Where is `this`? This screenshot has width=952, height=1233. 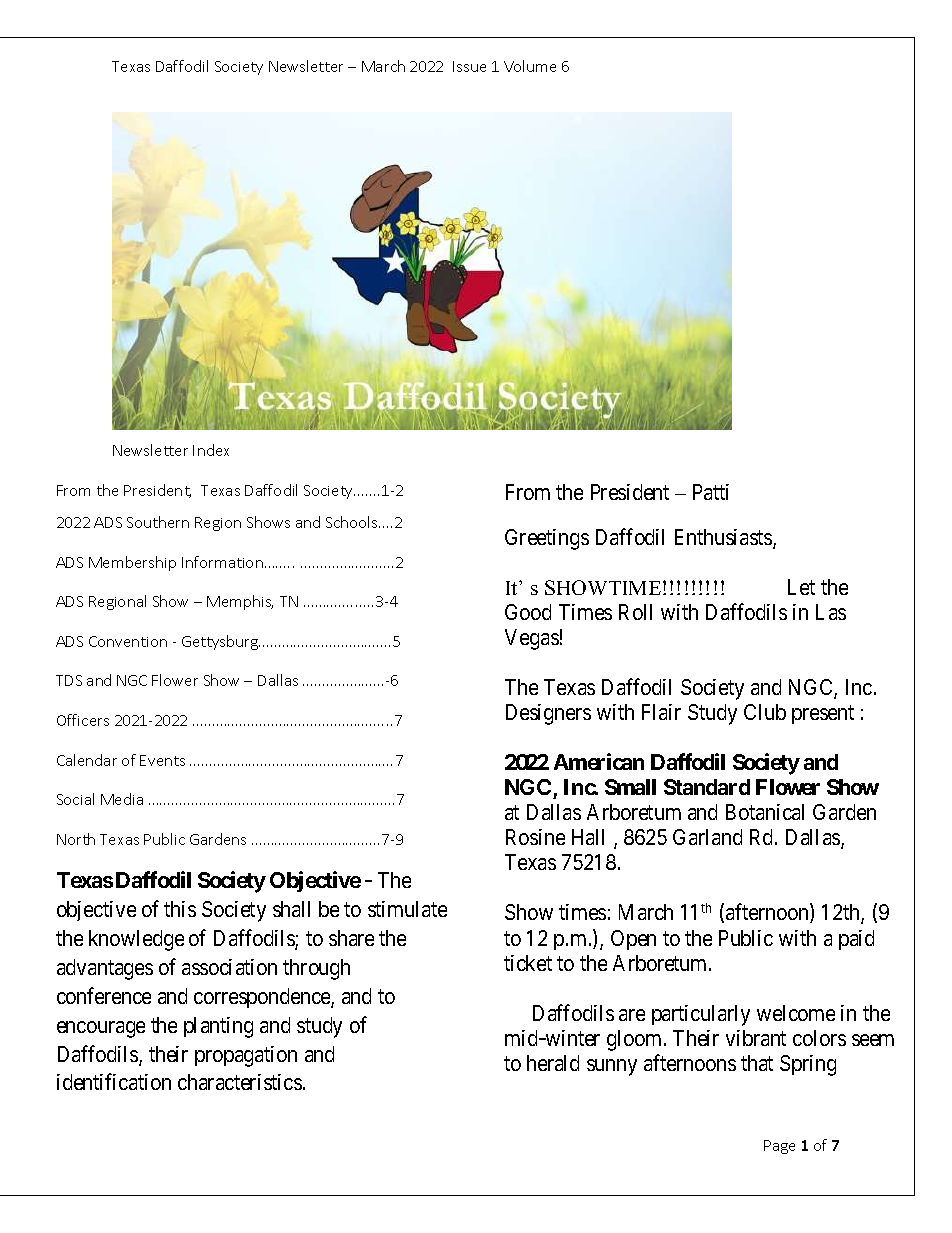
this is located at coordinates (180, 909).
